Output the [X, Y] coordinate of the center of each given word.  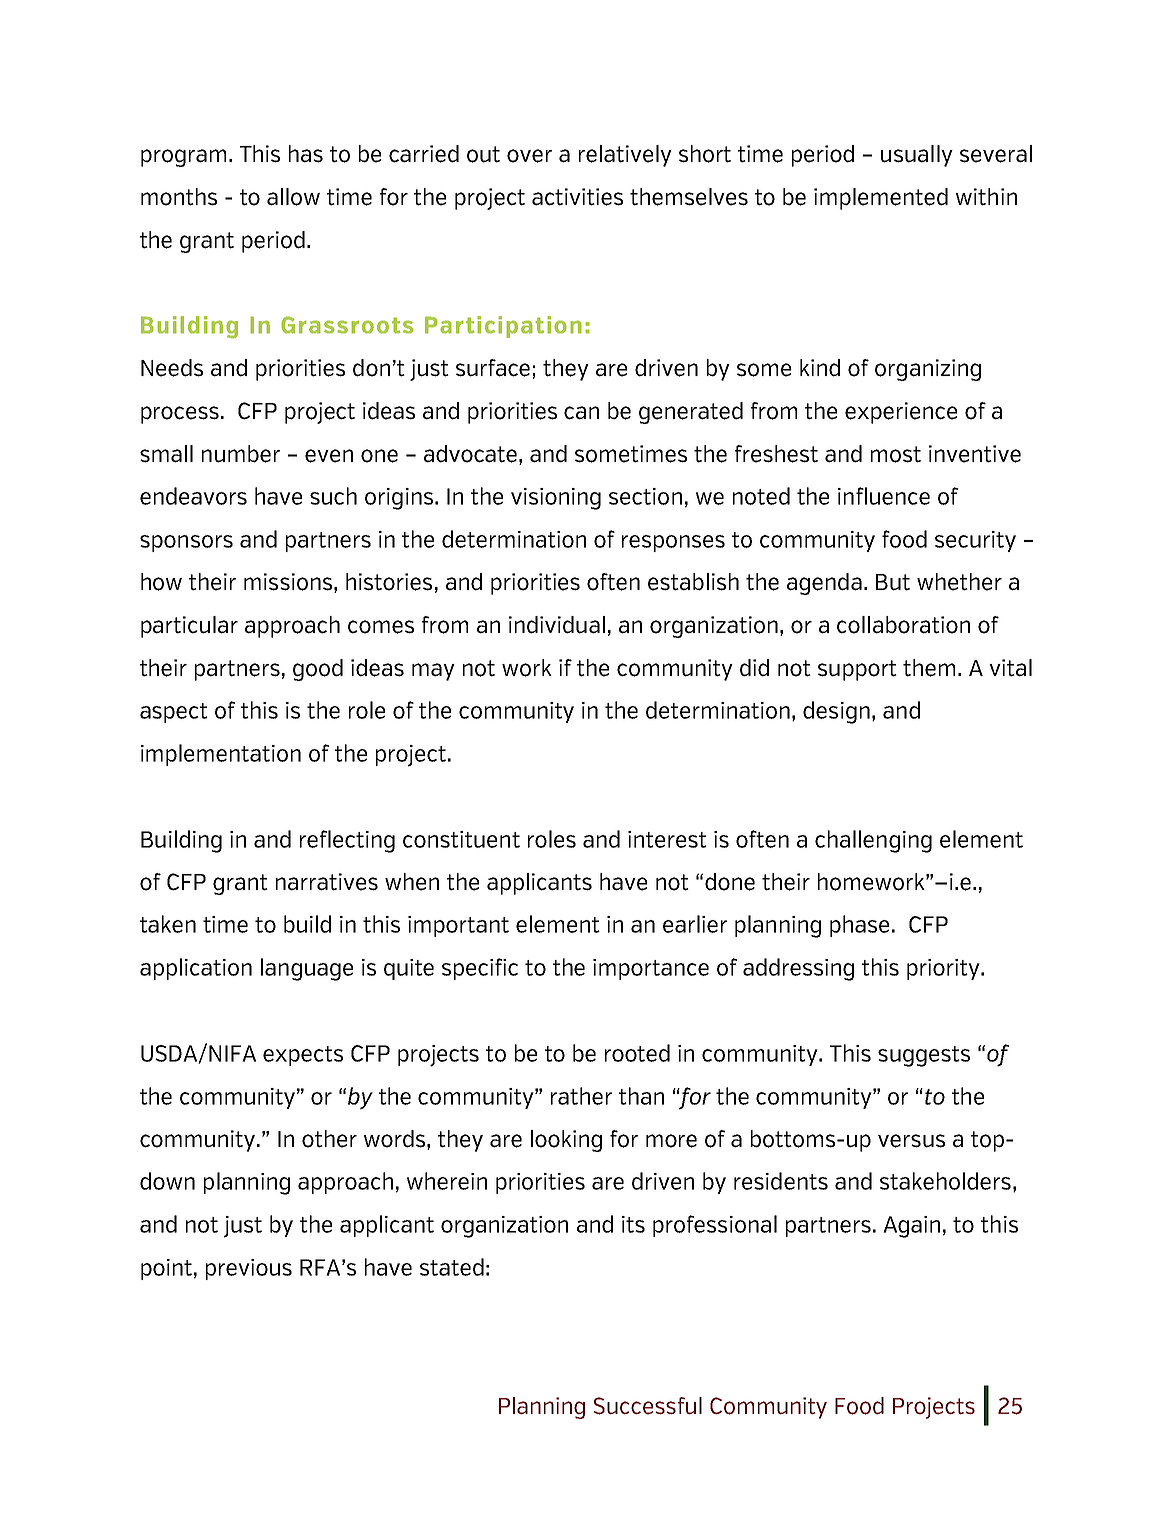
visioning [556, 499]
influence [884, 496]
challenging [873, 841]
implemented [881, 199]
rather [581, 1096]
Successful [648, 1406]
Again [911, 1227]
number [241, 454]
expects [303, 1056]
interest [667, 839]
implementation [221, 755]
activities [577, 197]
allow [293, 197]
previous [249, 1269]
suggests [924, 1056]
